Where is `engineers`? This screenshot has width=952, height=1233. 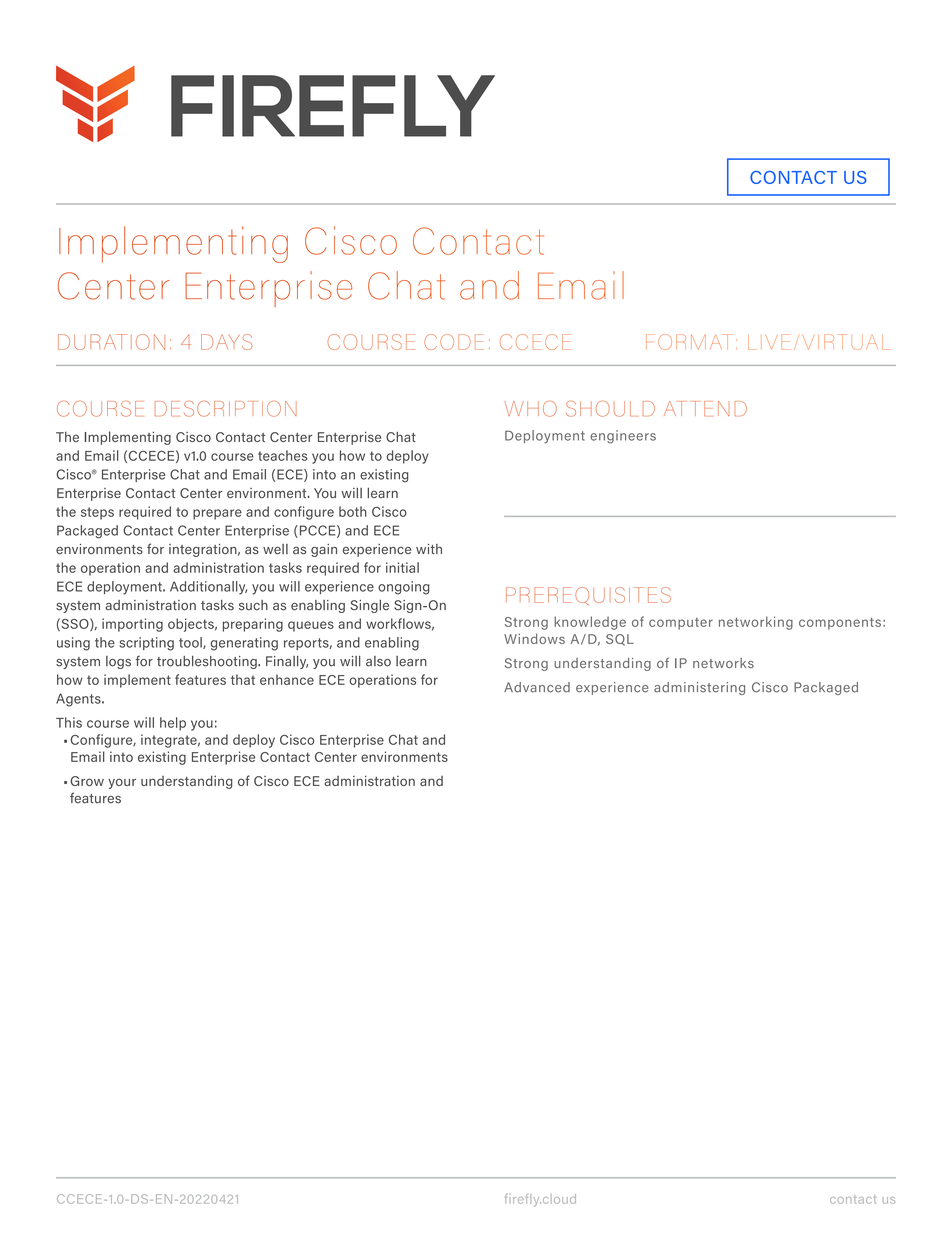
engineers is located at coordinates (623, 437).
